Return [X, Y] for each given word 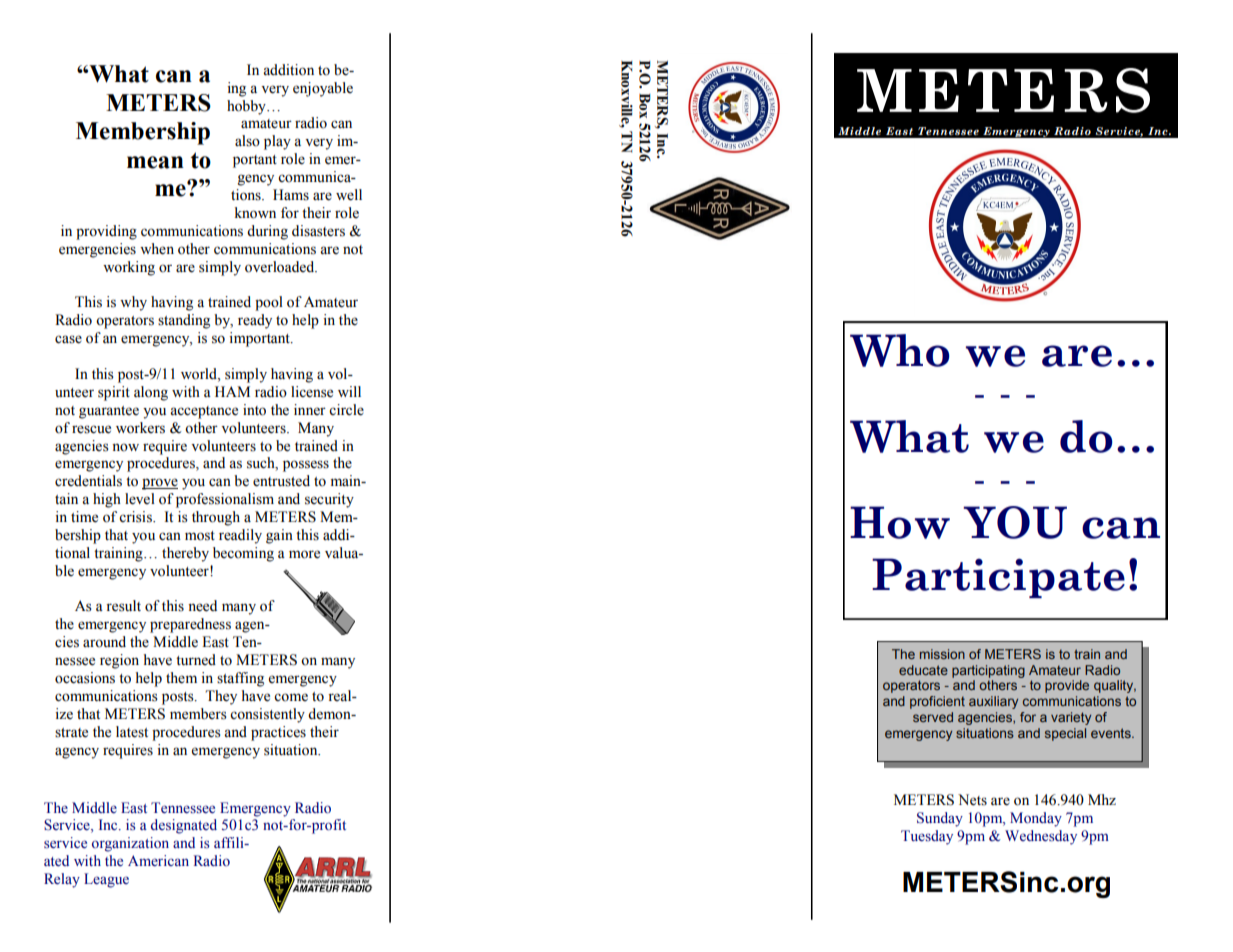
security [329, 500]
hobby [247, 107]
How [900, 522]
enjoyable [323, 89]
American [158, 861]
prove [160, 484]
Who [900, 350]
